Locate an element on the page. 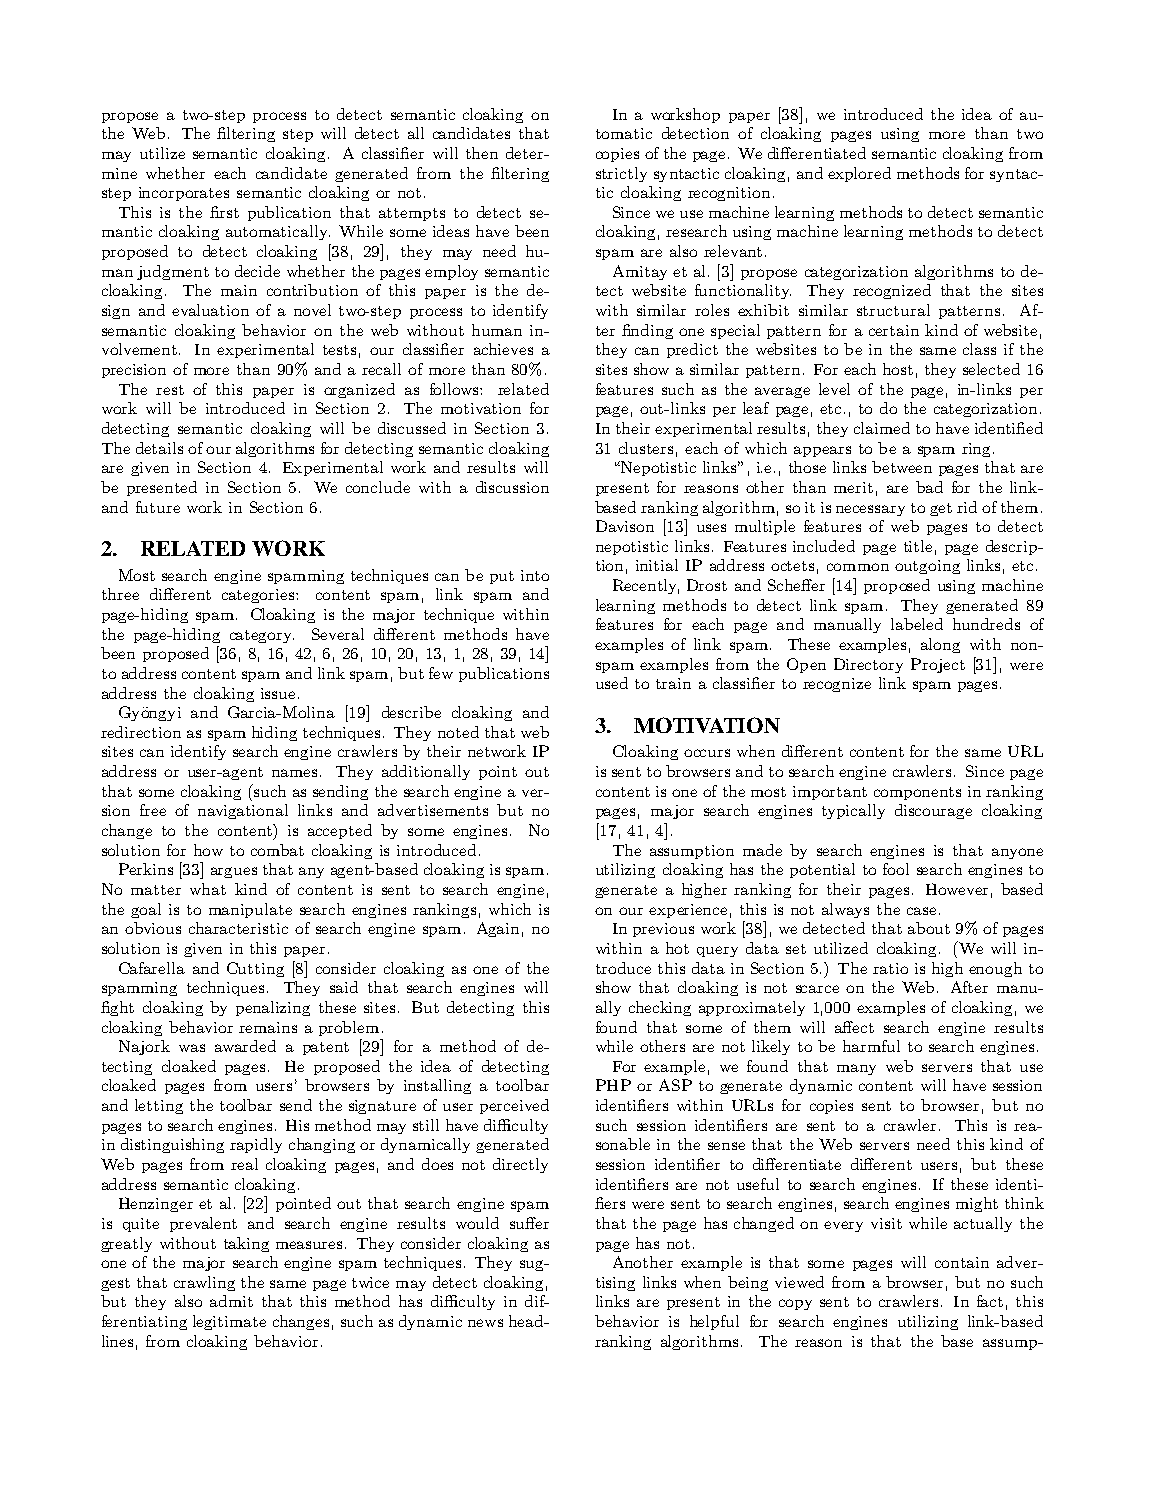  strictly is located at coordinates (621, 174).
